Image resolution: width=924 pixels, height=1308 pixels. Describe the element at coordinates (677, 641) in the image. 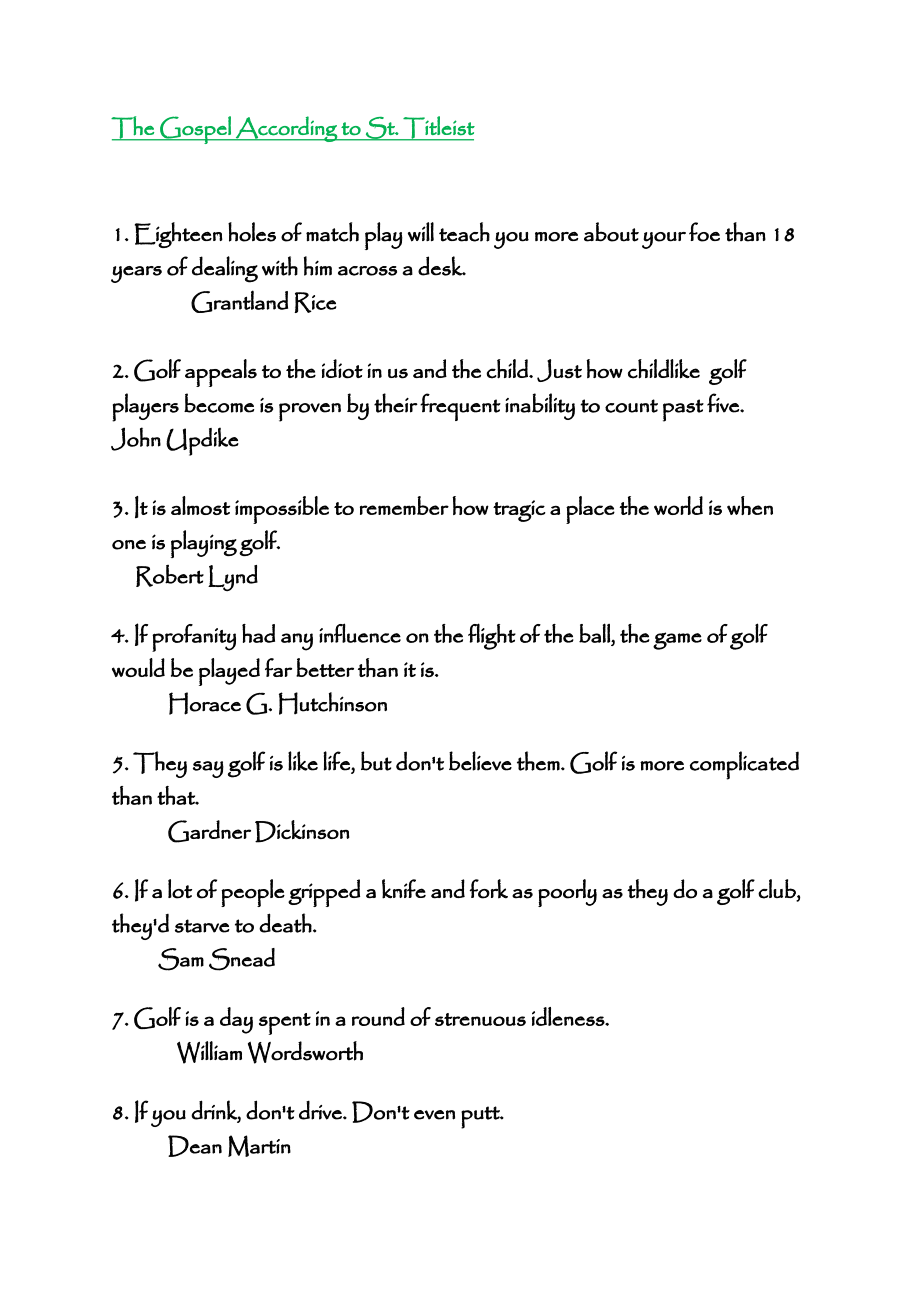

I see `game` at that location.
